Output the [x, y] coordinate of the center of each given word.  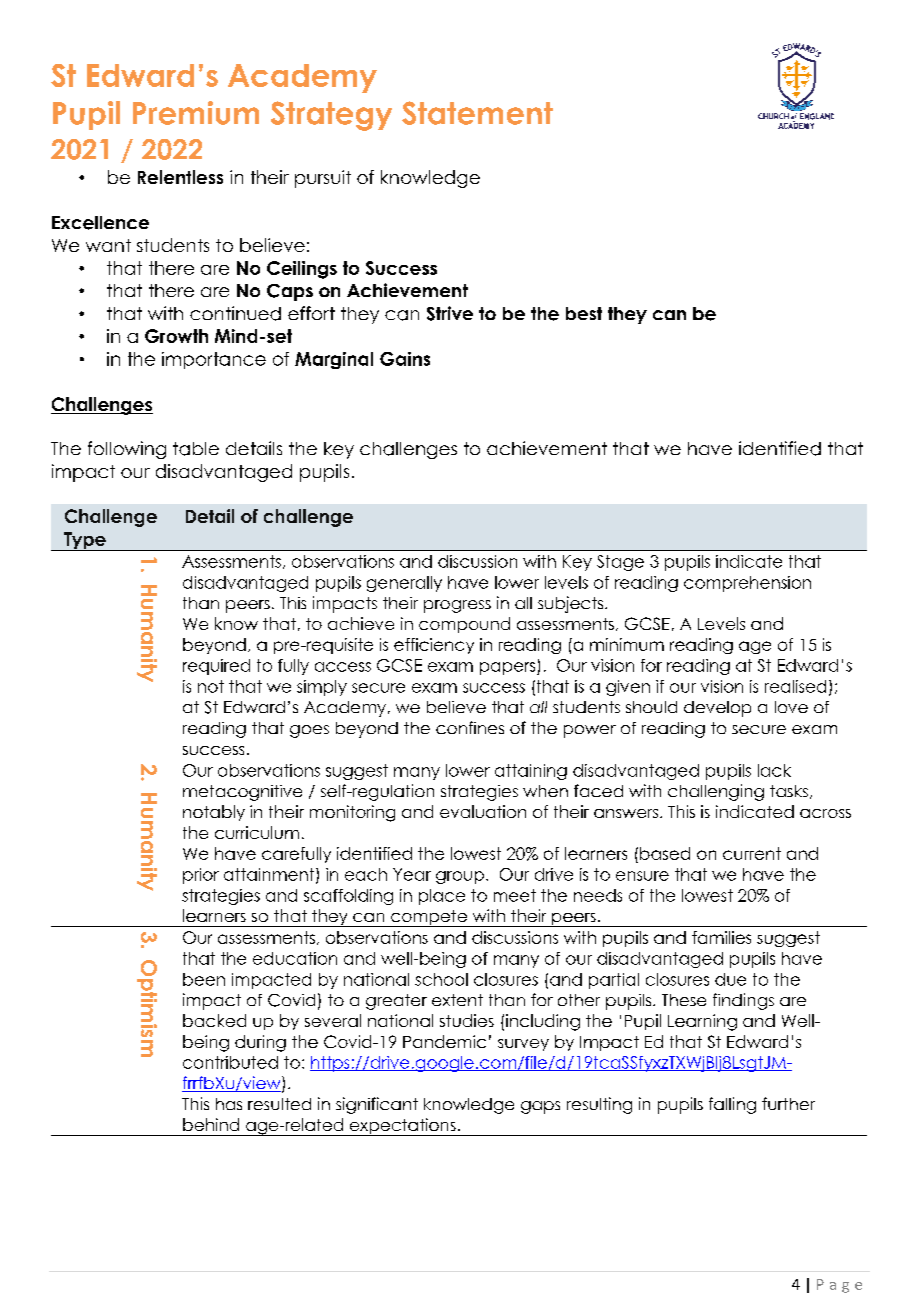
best [584, 313]
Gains [405, 359]
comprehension [747, 584]
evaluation [483, 811]
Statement [477, 113]
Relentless [180, 177]
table [196, 449]
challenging [716, 792]
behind [211, 1124]
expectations [402, 1127]
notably [214, 813]
